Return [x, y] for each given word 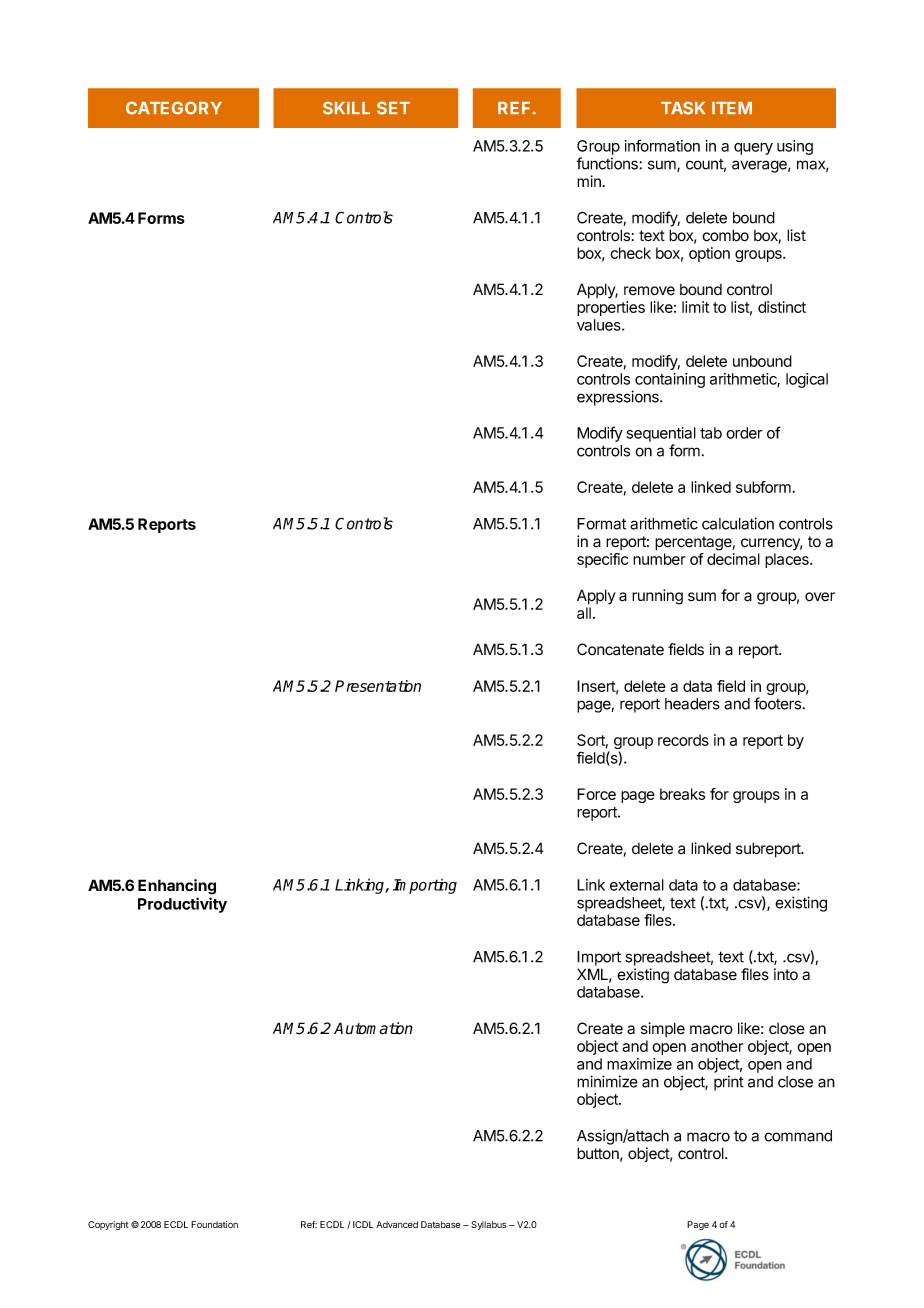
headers [692, 704]
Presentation [378, 686]
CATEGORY [174, 108]
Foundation [214, 1224]
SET [393, 108]
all [584, 613]
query [753, 149]
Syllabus [489, 1225]
